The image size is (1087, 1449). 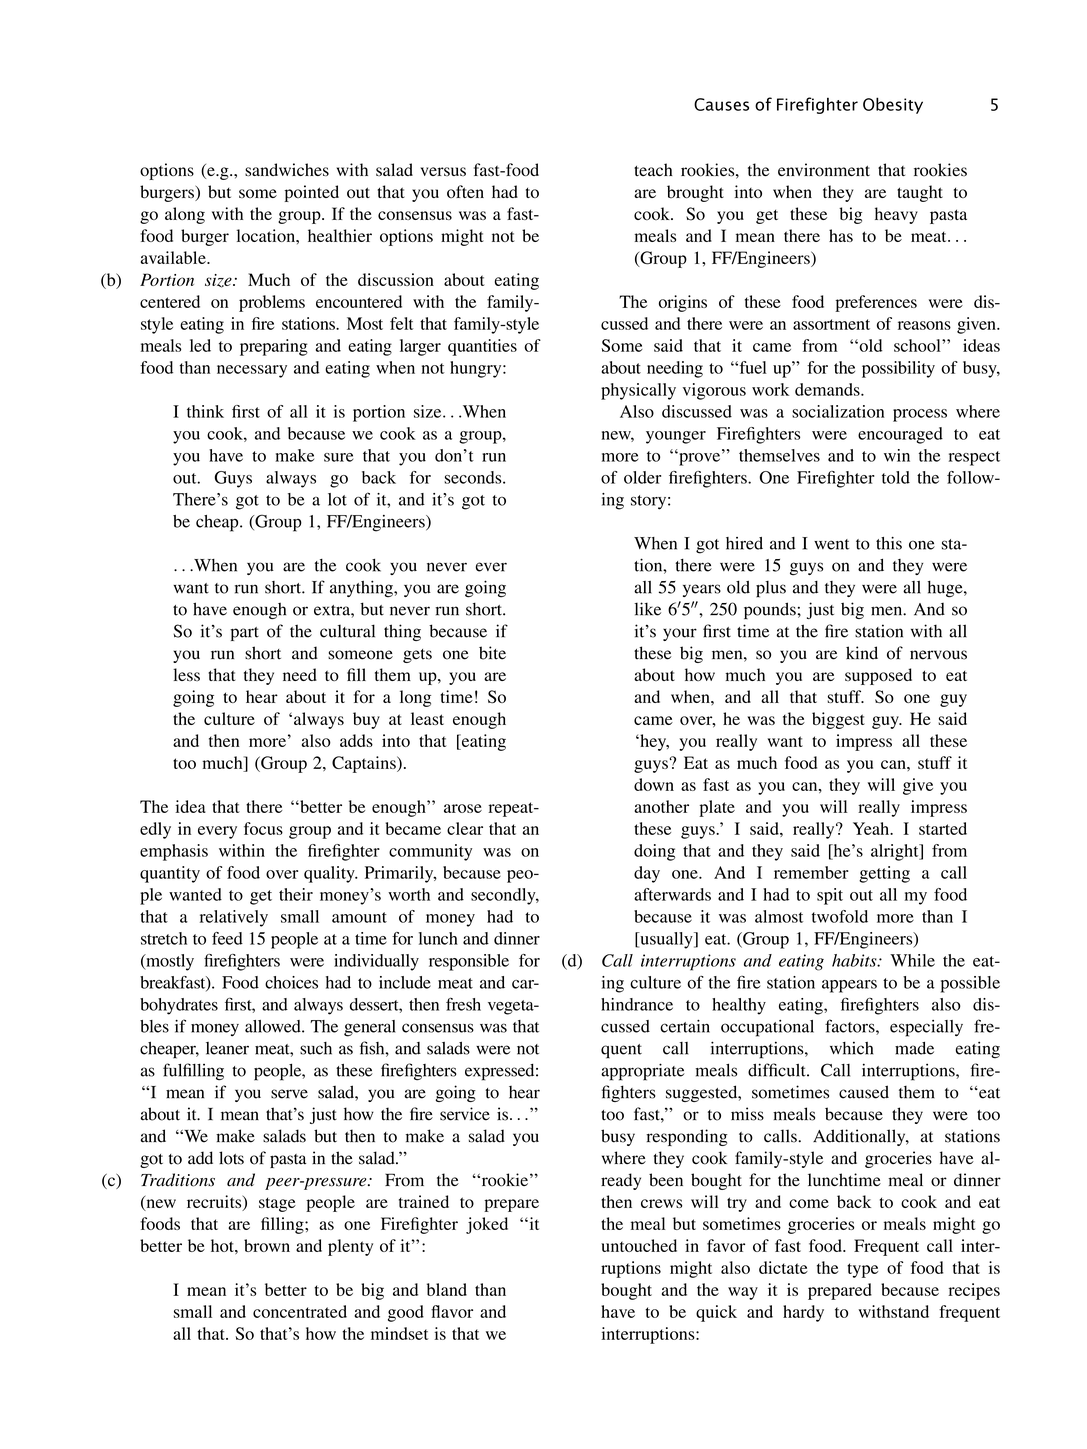 I want to click on think, so click(x=205, y=411).
